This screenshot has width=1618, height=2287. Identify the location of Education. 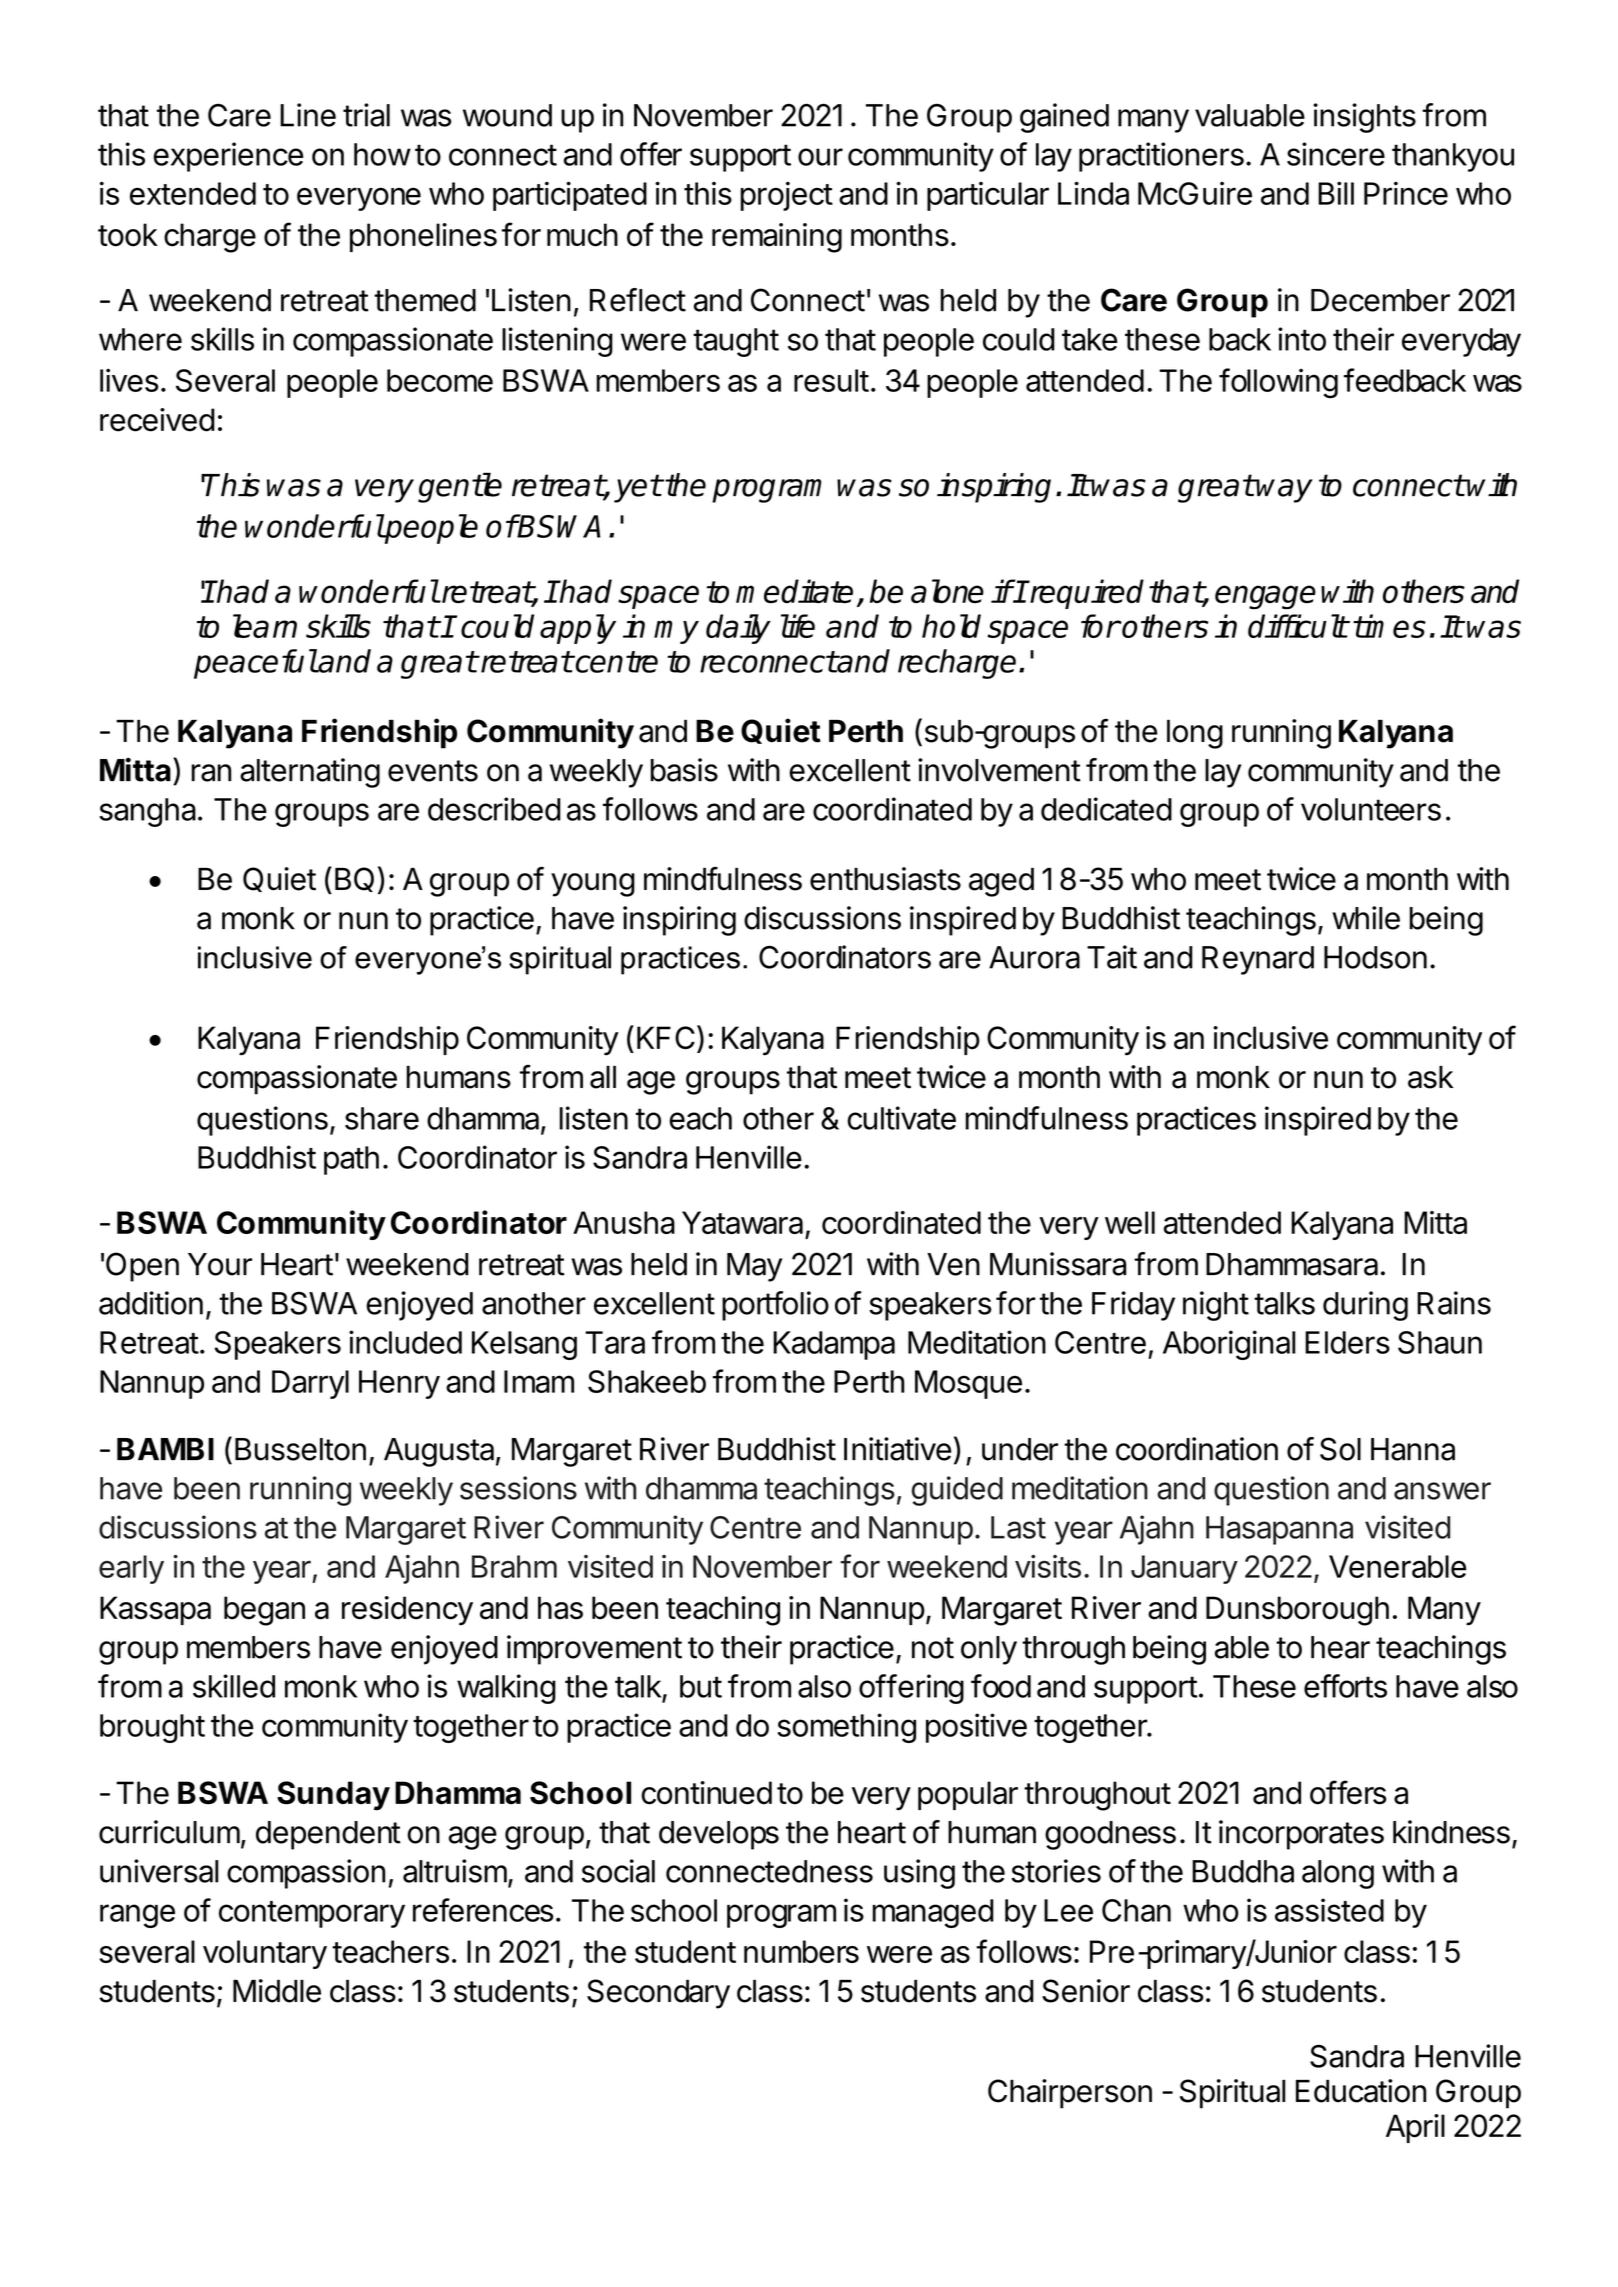
(1361, 2091).
